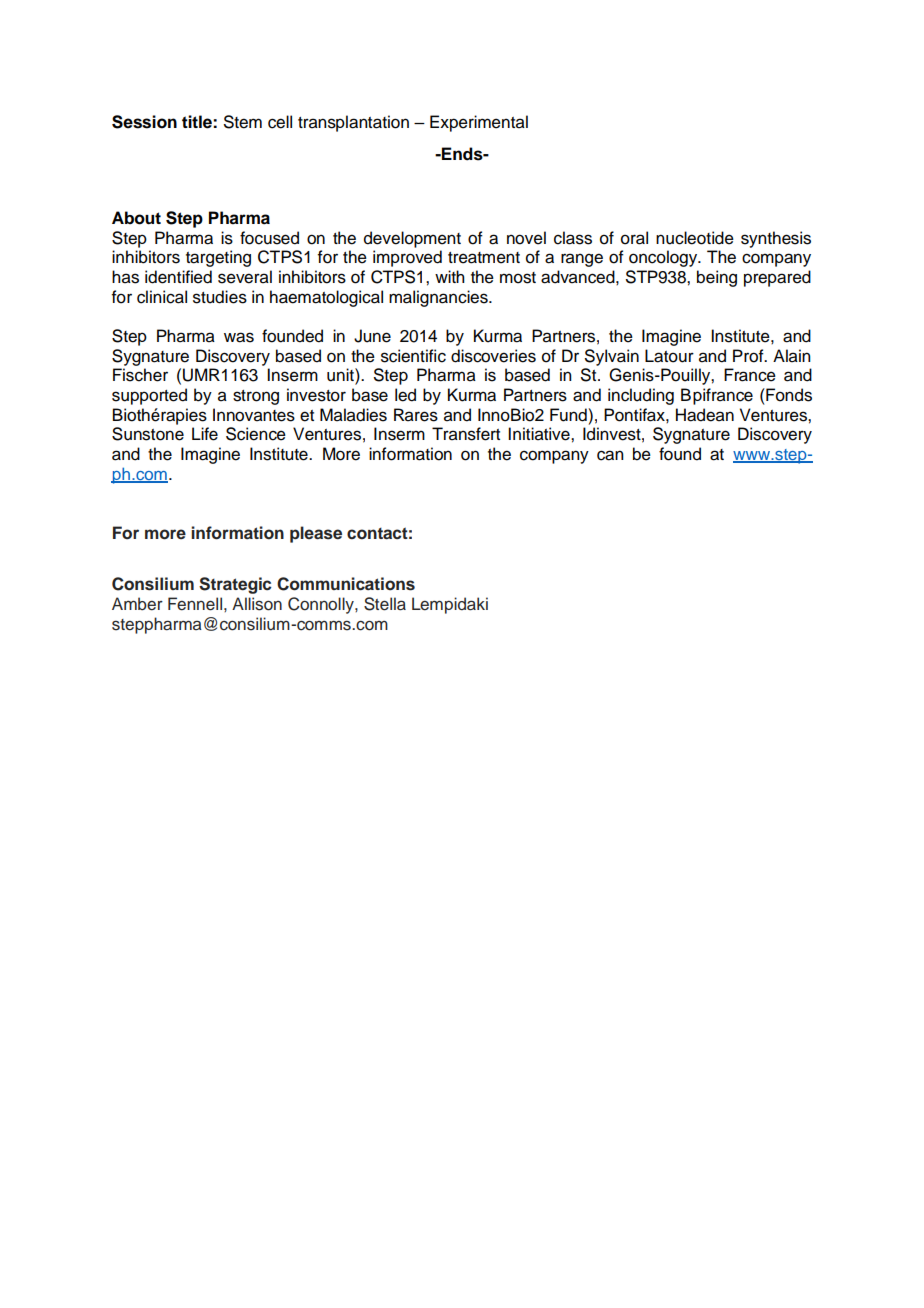 Image resolution: width=924 pixels, height=1308 pixels. What do you see at coordinates (493, 356) in the document?
I see `discoveries` at bounding box center [493, 356].
